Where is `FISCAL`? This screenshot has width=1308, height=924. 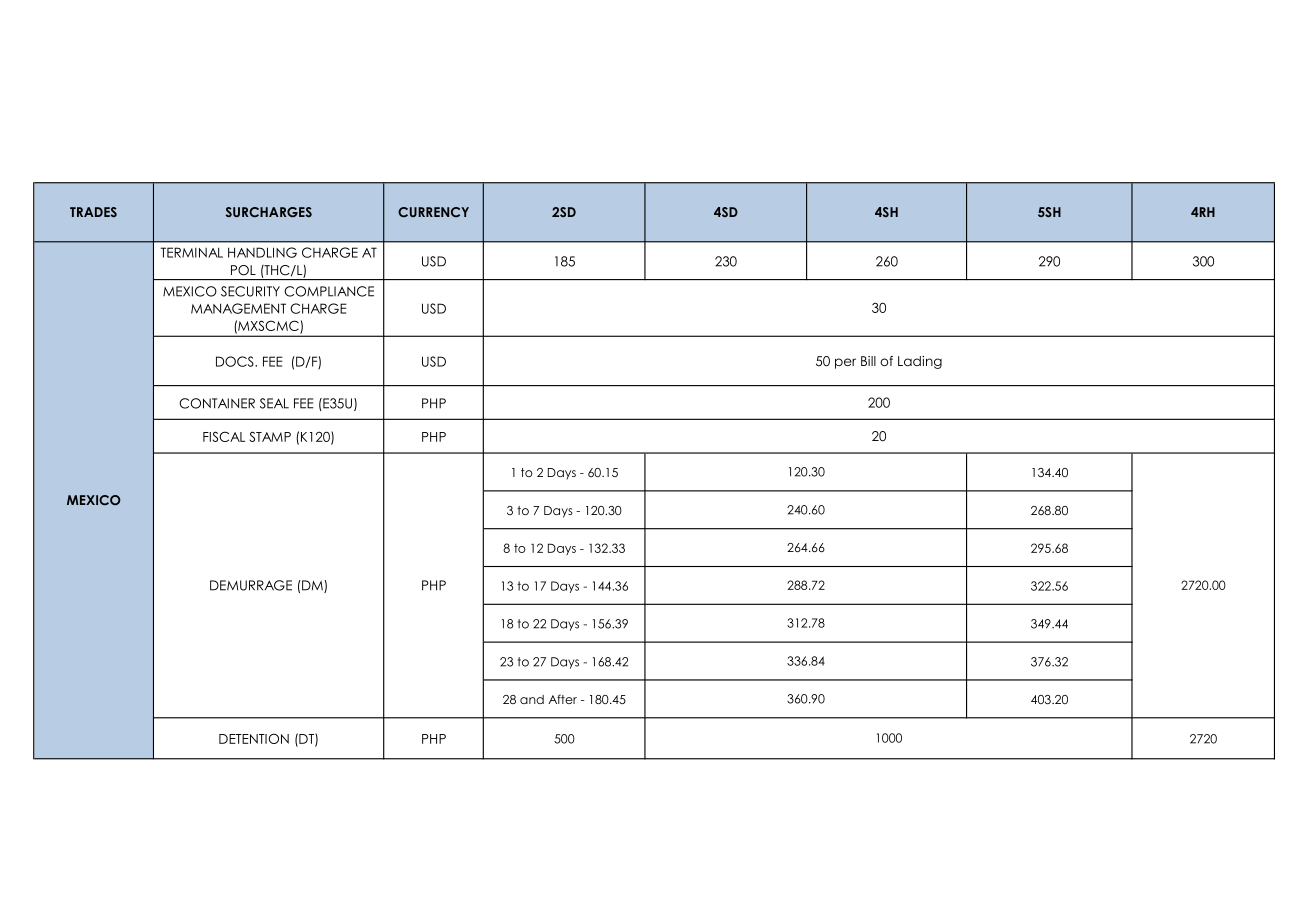
FISCAL is located at coordinates (224, 436).
